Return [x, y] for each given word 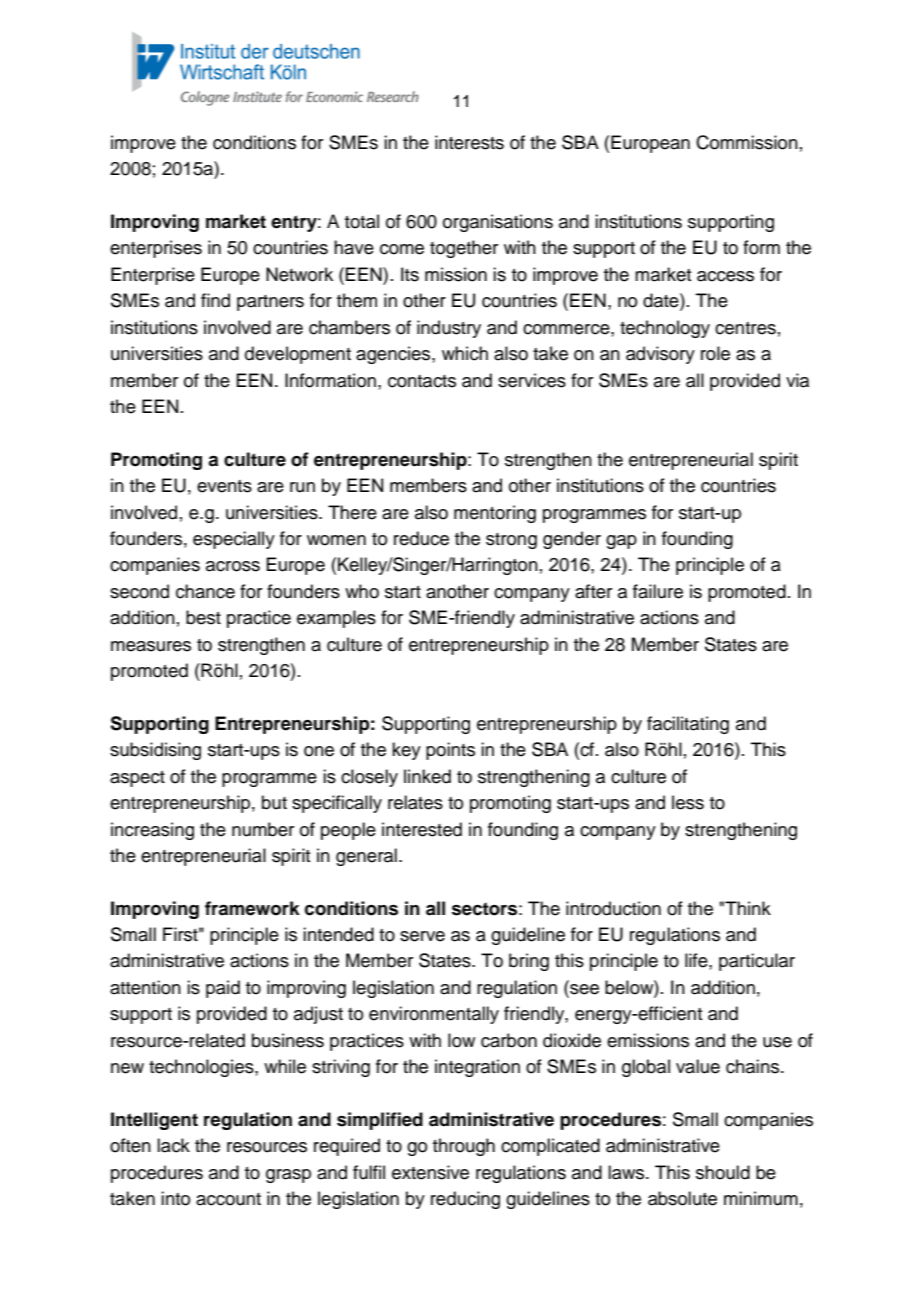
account [228, 1199]
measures [151, 646]
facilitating [688, 725]
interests [469, 142]
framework [252, 908]
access [725, 276]
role [715, 353]
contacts [422, 381]
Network [299, 274]
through [464, 1147]
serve [422, 936]
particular [757, 962]
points [450, 751]
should [723, 1172]
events [224, 486]
